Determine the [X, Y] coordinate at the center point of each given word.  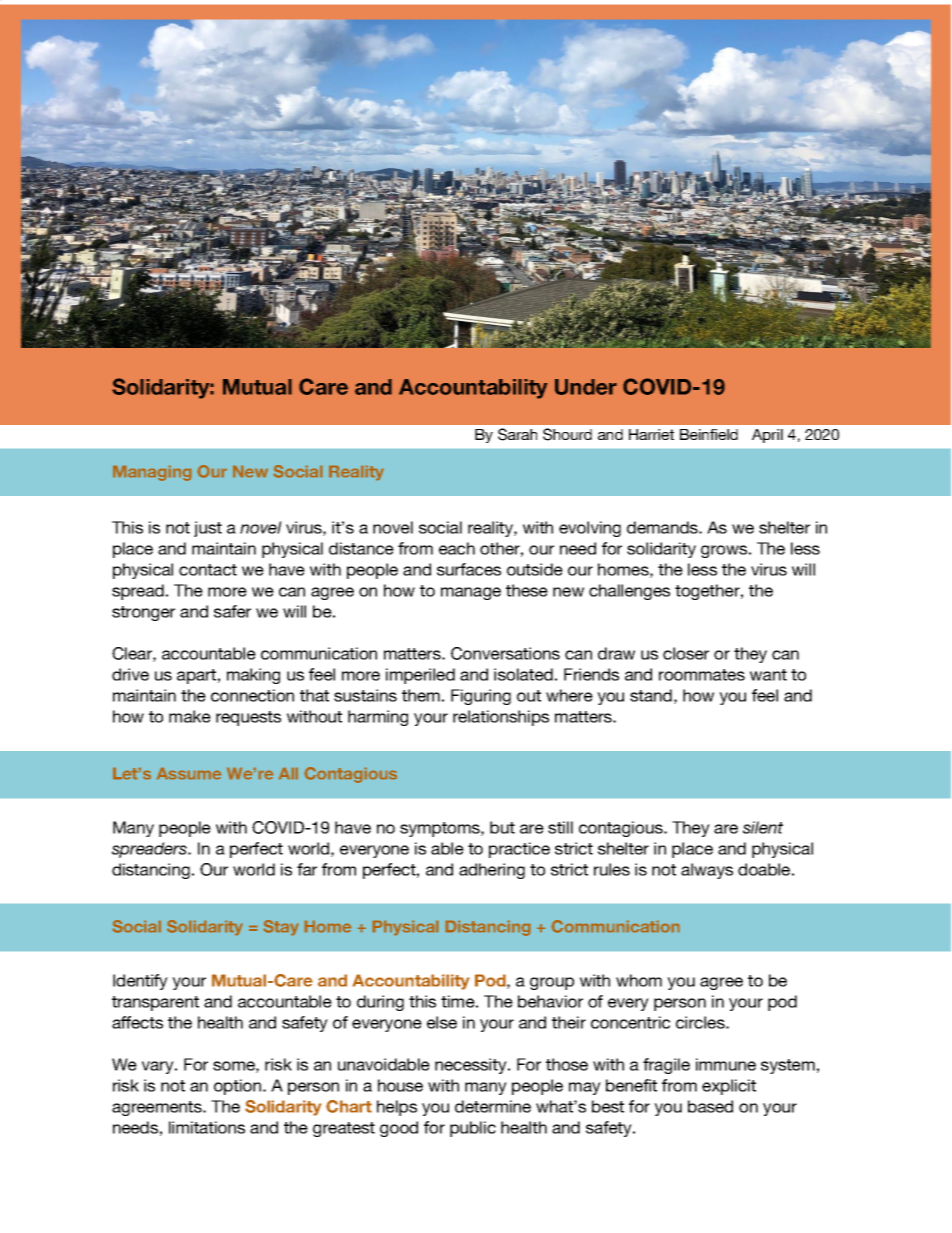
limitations [207, 1127]
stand [651, 695]
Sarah [517, 434]
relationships [501, 718]
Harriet [651, 434]
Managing [152, 473]
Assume [189, 773]
